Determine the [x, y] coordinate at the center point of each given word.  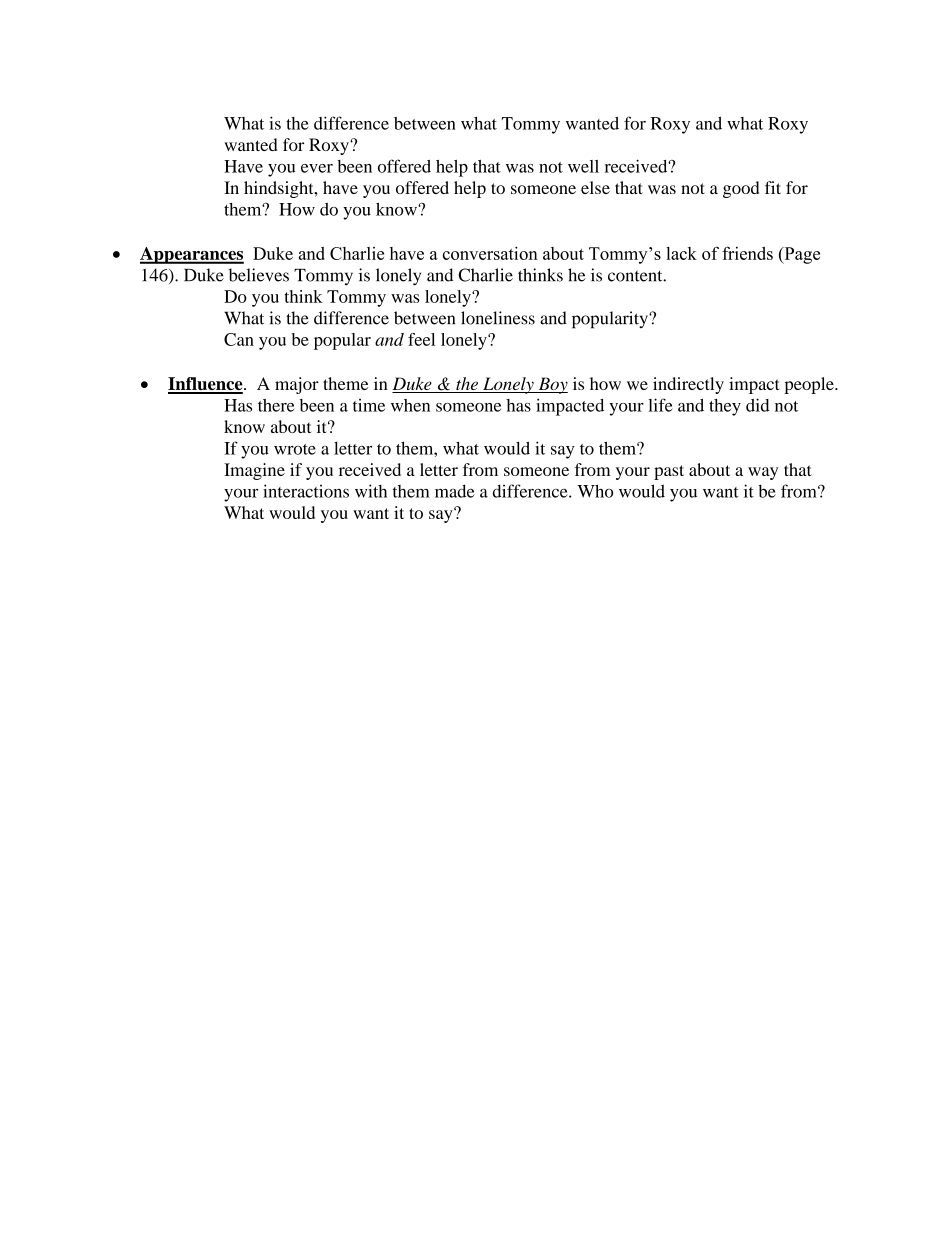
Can [239, 339]
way [763, 473]
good [741, 189]
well [583, 166]
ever [317, 168]
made [455, 491]
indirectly [688, 385]
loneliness [498, 318]
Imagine [254, 471]
